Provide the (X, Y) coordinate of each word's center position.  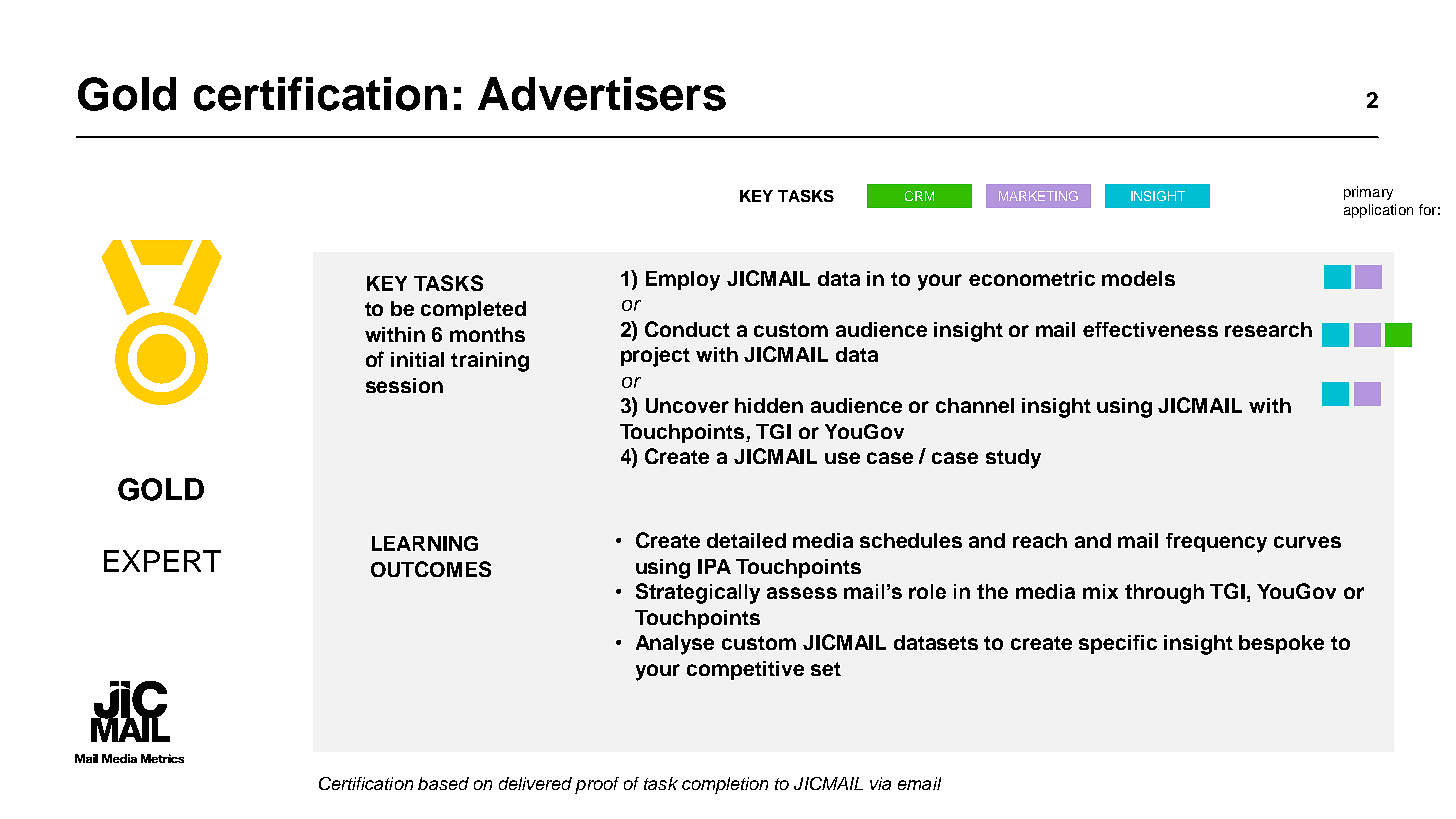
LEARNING (425, 543)
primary (1368, 193)
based (443, 783)
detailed (746, 540)
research (1268, 329)
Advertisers (602, 94)
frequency (1216, 543)
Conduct (687, 329)
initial (417, 359)
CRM (919, 196)
